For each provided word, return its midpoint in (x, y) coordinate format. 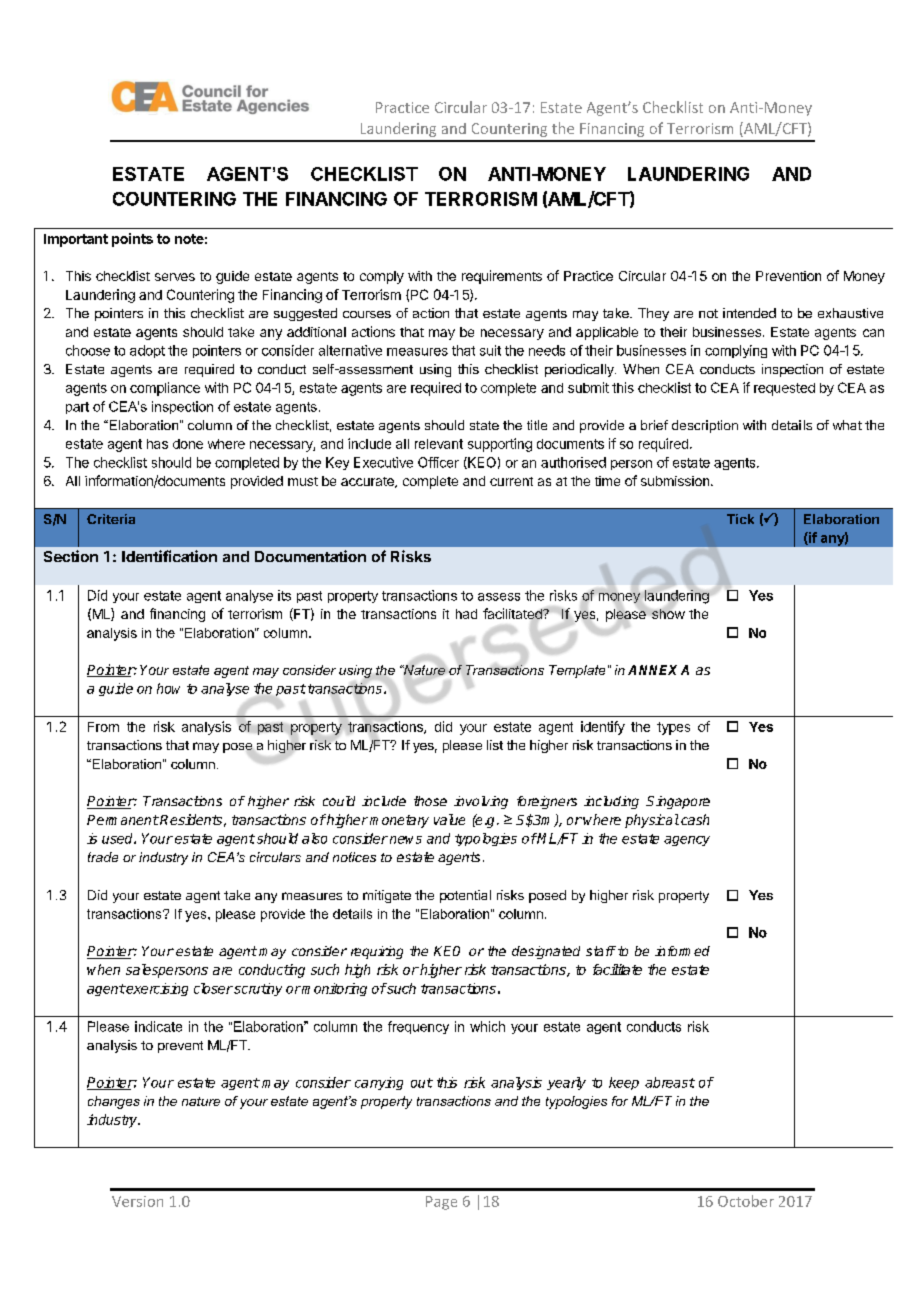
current (511, 481)
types (673, 728)
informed (682, 951)
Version (137, 1201)
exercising (156, 989)
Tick (740, 519)
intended (749, 313)
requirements (502, 277)
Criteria (111, 519)
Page (441, 1203)
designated (546, 952)
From (103, 727)
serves (175, 277)
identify (603, 728)
